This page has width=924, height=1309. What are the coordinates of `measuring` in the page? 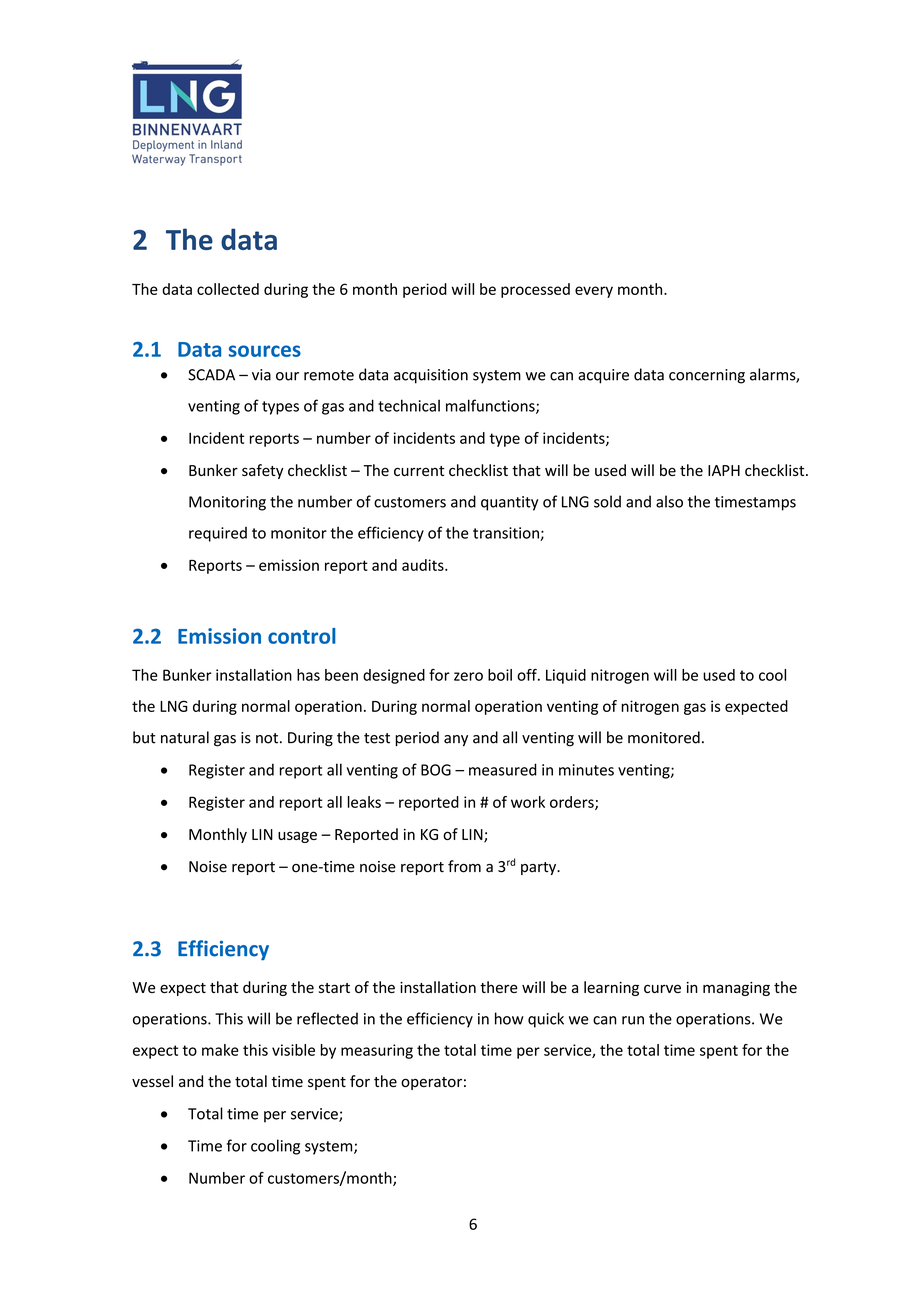 It's located at (377, 1051).
